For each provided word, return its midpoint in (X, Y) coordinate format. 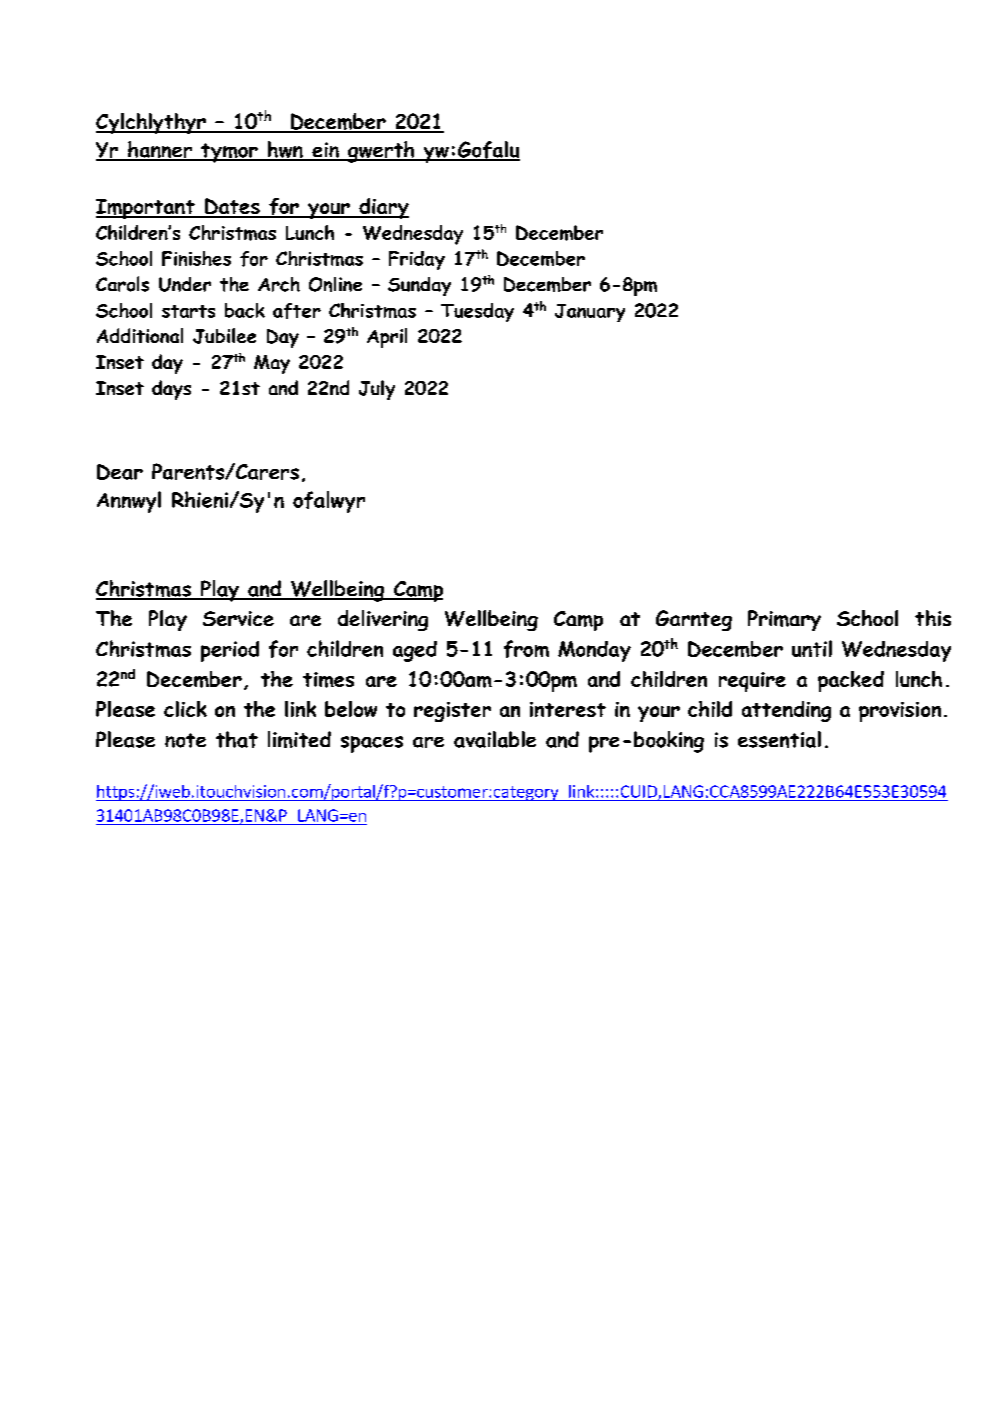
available (495, 739)
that (237, 739)
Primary (784, 620)
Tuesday (477, 312)
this (933, 618)
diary (383, 208)
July (377, 390)
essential (779, 739)
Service (238, 618)
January (590, 313)
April (387, 338)
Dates (232, 207)
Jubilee (224, 336)
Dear (120, 472)
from (526, 649)
